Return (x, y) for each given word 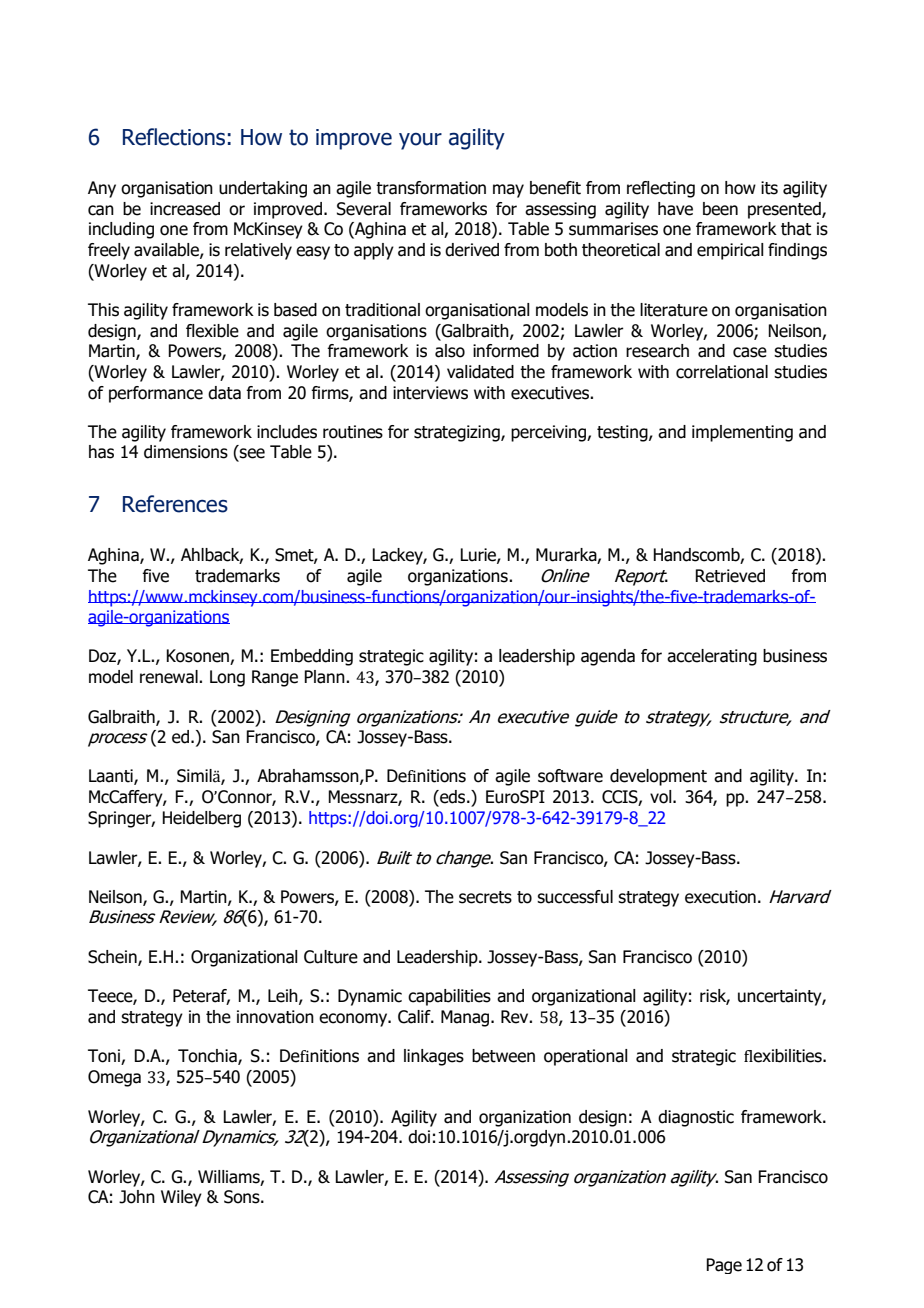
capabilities (449, 997)
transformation (431, 188)
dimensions (186, 452)
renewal (170, 677)
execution (720, 897)
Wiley (181, 1198)
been (720, 209)
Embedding (312, 657)
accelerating (712, 657)
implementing (742, 433)
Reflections (174, 137)
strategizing (458, 433)
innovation (275, 1017)
